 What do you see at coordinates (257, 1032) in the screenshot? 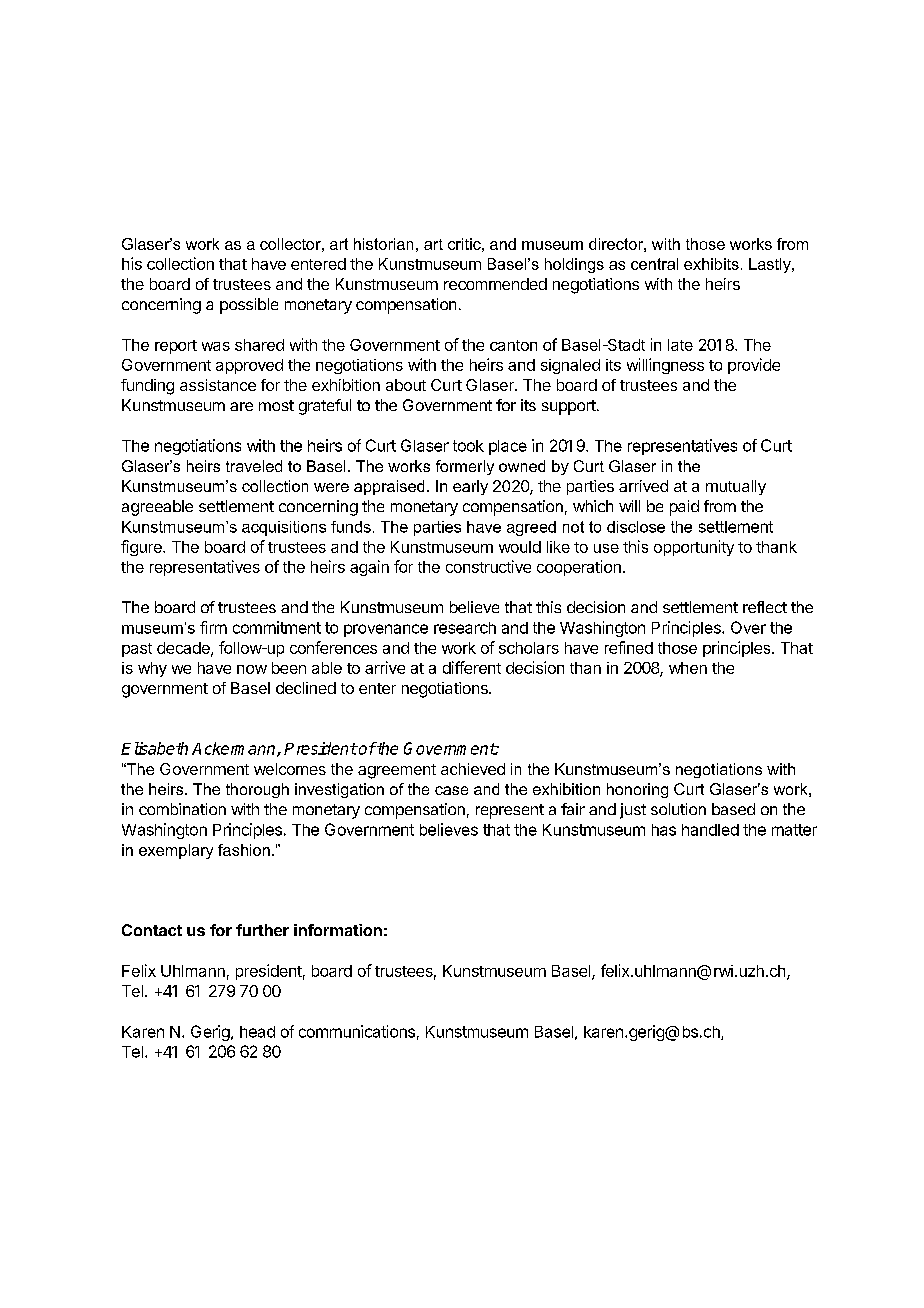
I see `head` at bounding box center [257, 1032].
